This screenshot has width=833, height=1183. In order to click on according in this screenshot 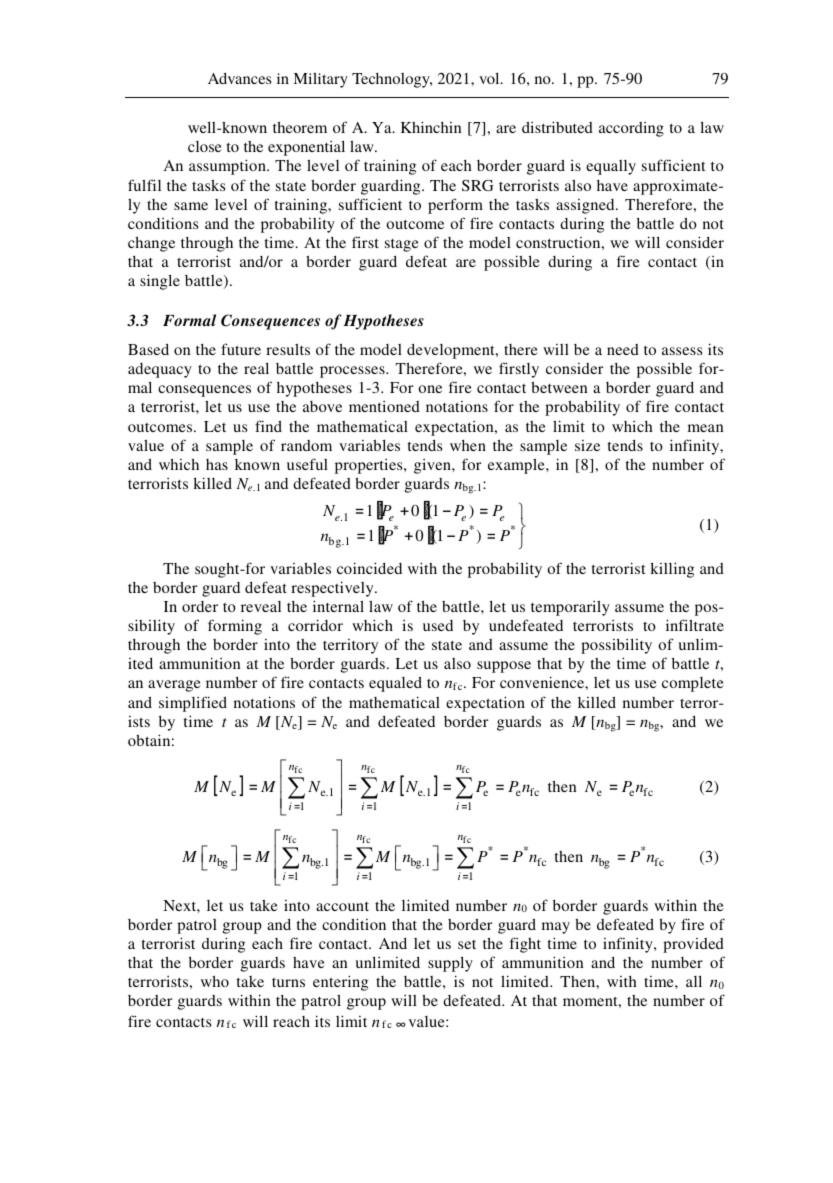, I will do `click(631, 129)`.
